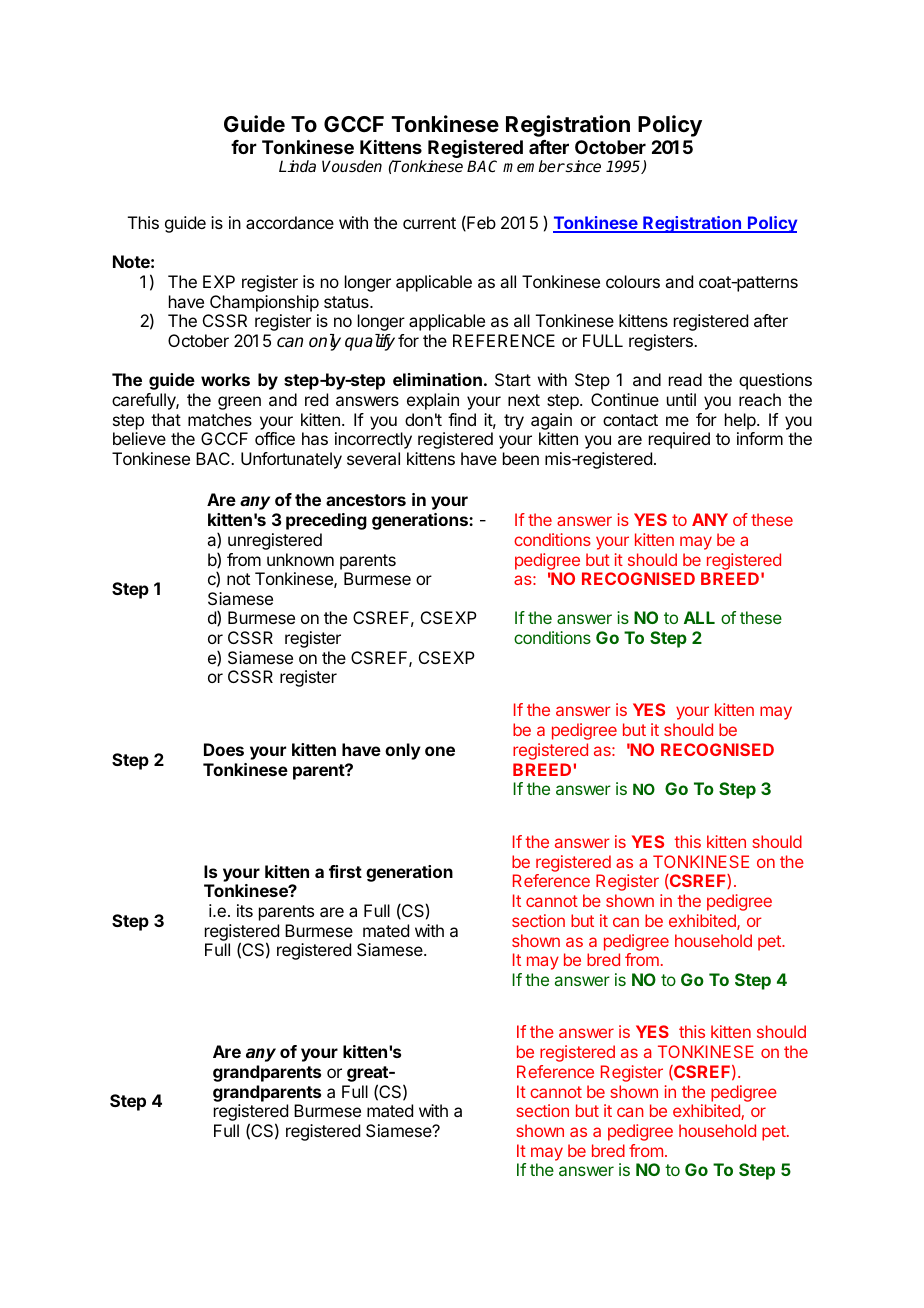  Describe the element at coordinates (685, 379) in the screenshot. I see `read` at that location.
